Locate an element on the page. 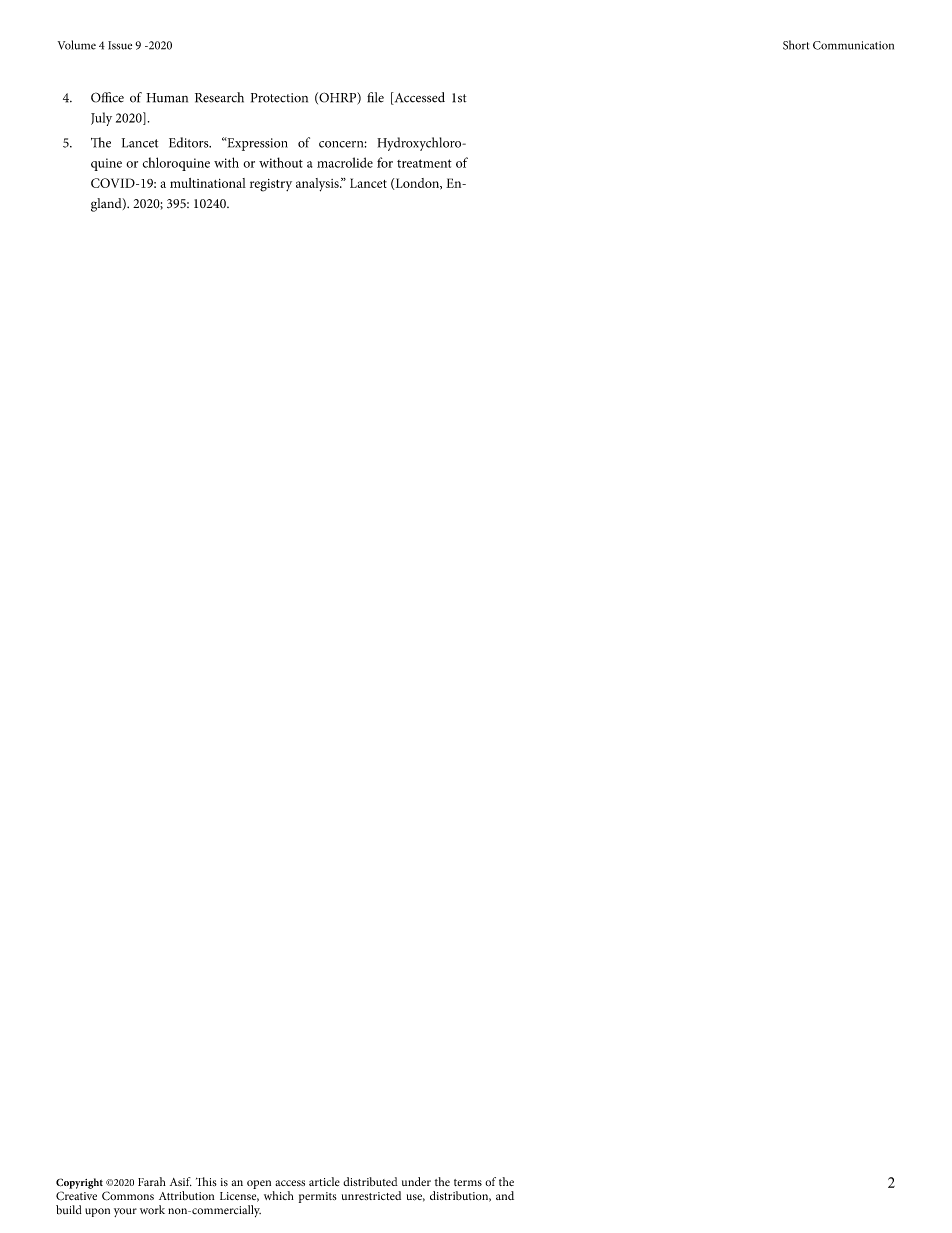 Image resolution: width=952 pixels, height=1233 pixels. multinational is located at coordinates (208, 183).
